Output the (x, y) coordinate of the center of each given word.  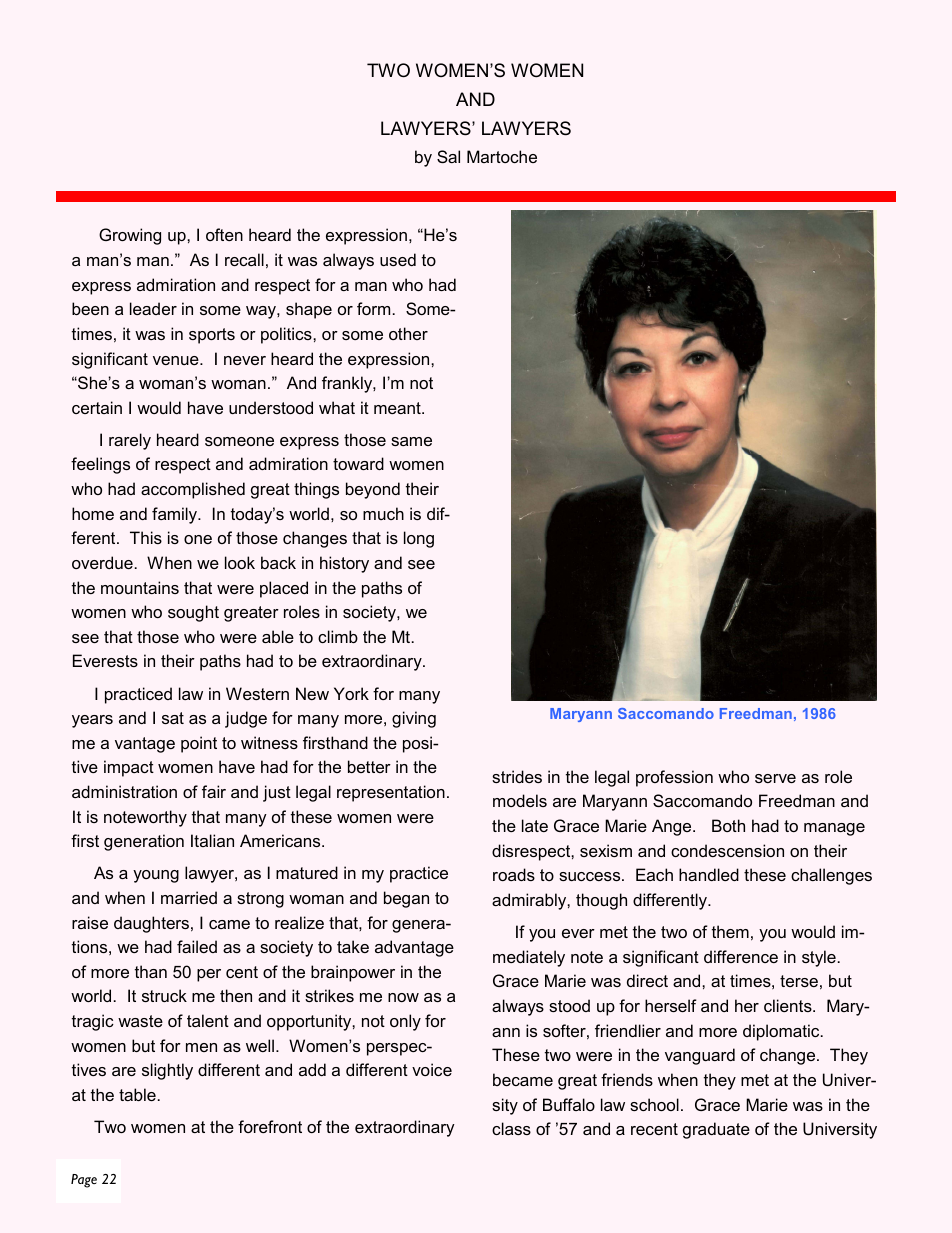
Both (728, 825)
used (398, 259)
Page (84, 1181)
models (520, 800)
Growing (130, 236)
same (411, 441)
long (419, 539)
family (176, 515)
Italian (212, 840)
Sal (448, 156)
